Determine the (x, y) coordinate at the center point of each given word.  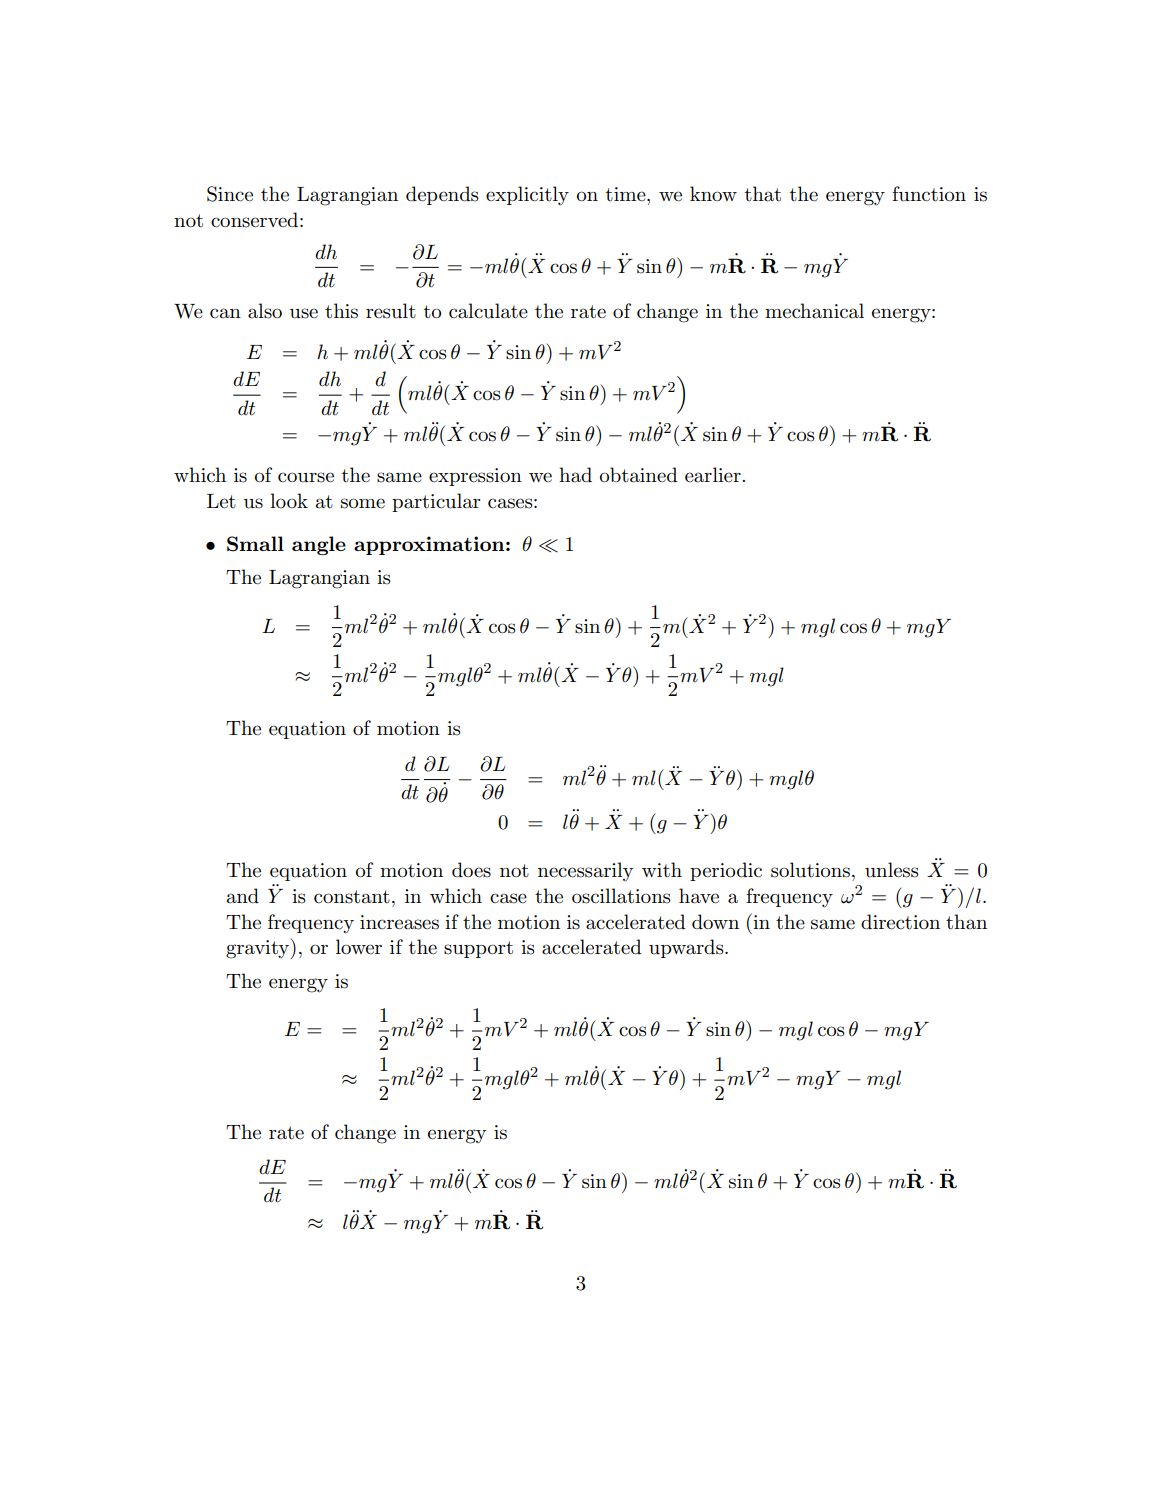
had (575, 475)
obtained (639, 475)
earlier (714, 475)
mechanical (814, 311)
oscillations (621, 896)
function (929, 194)
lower (359, 947)
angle (319, 545)
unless (892, 870)
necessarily (585, 871)
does (471, 870)
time (627, 194)
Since (230, 194)
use (304, 313)
